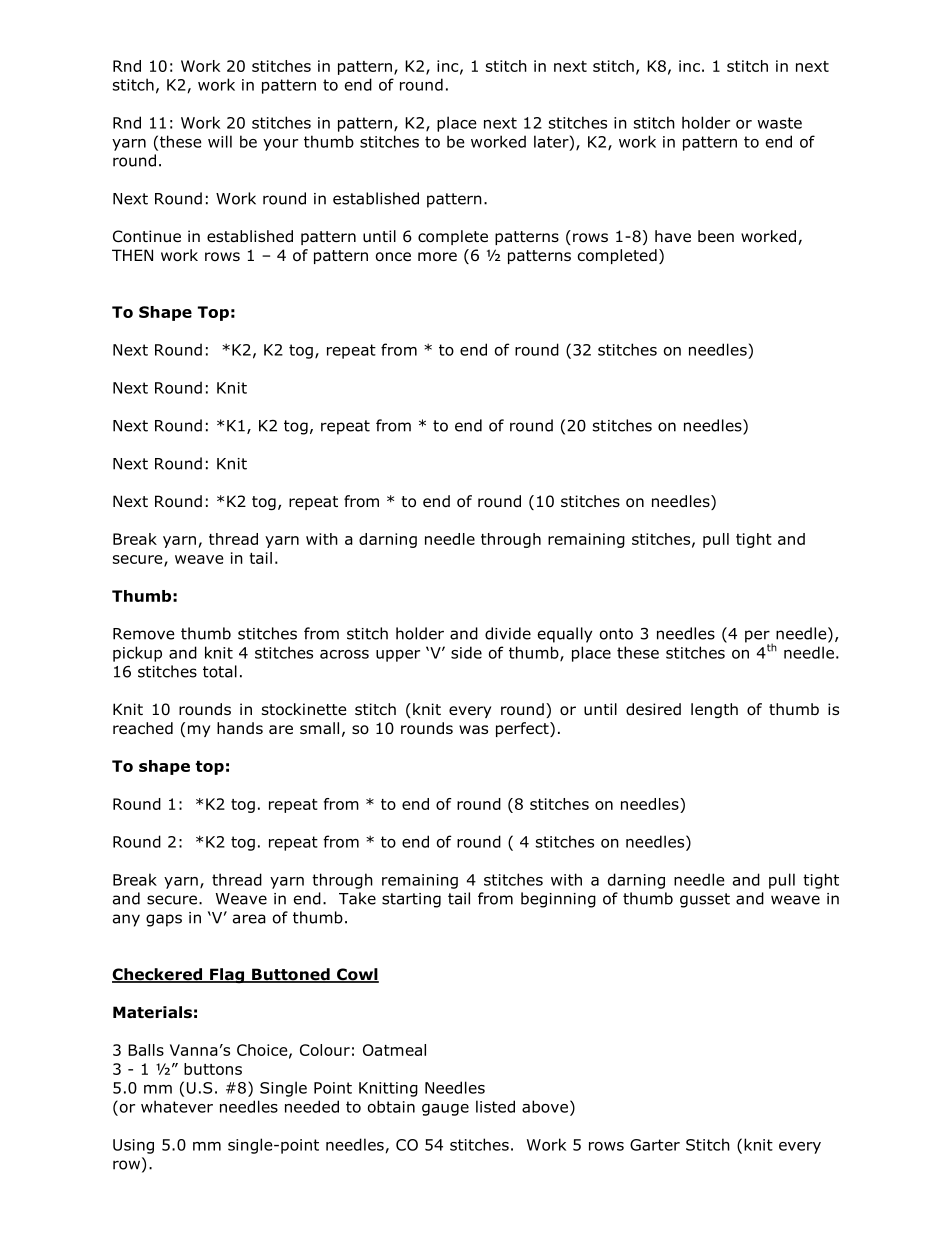 The height and width of the document is (1233, 952). What do you see at coordinates (240, 728) in the document?
I see `hands` at bounding box center [240, 728].
